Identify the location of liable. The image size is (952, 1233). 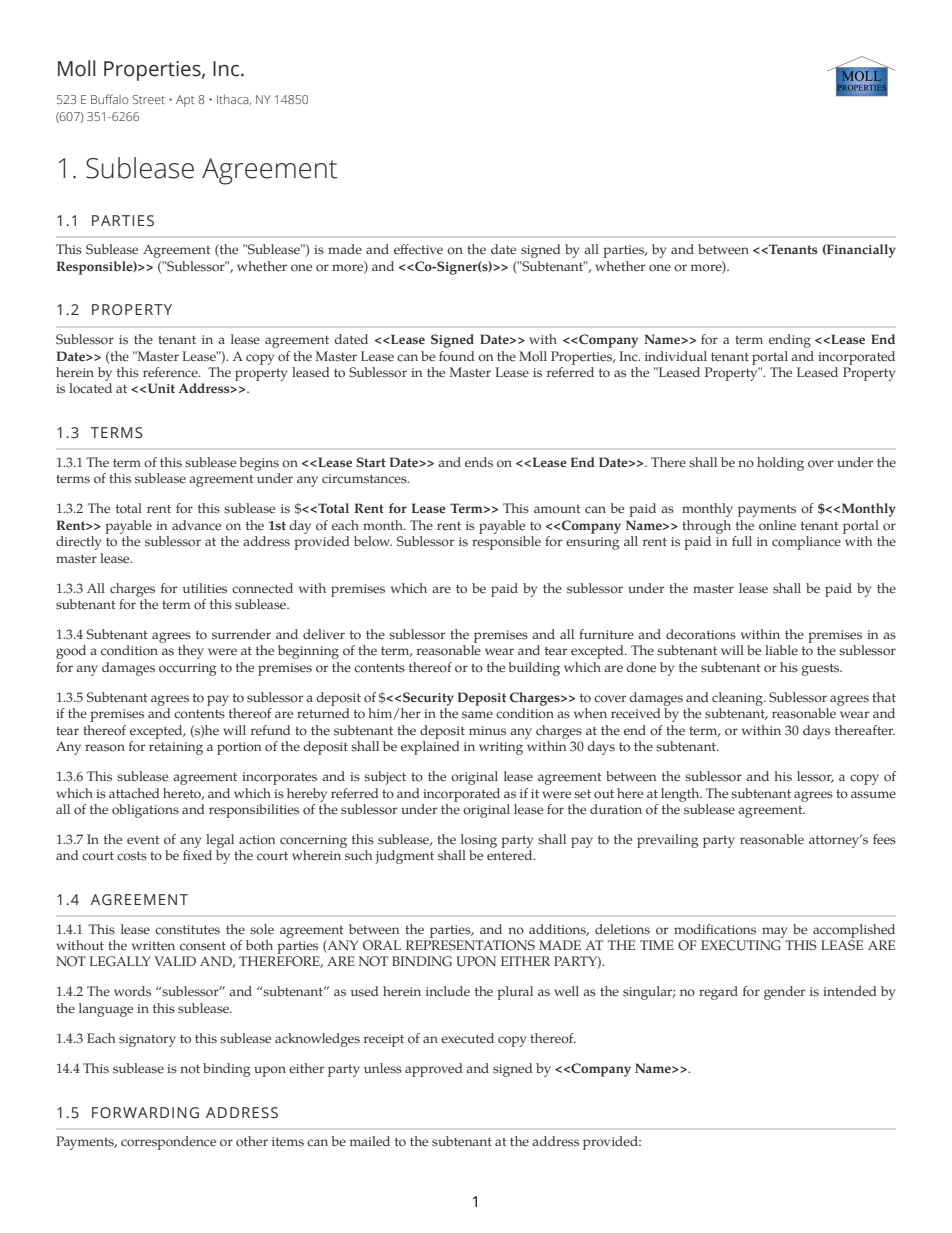
(781, 650).
